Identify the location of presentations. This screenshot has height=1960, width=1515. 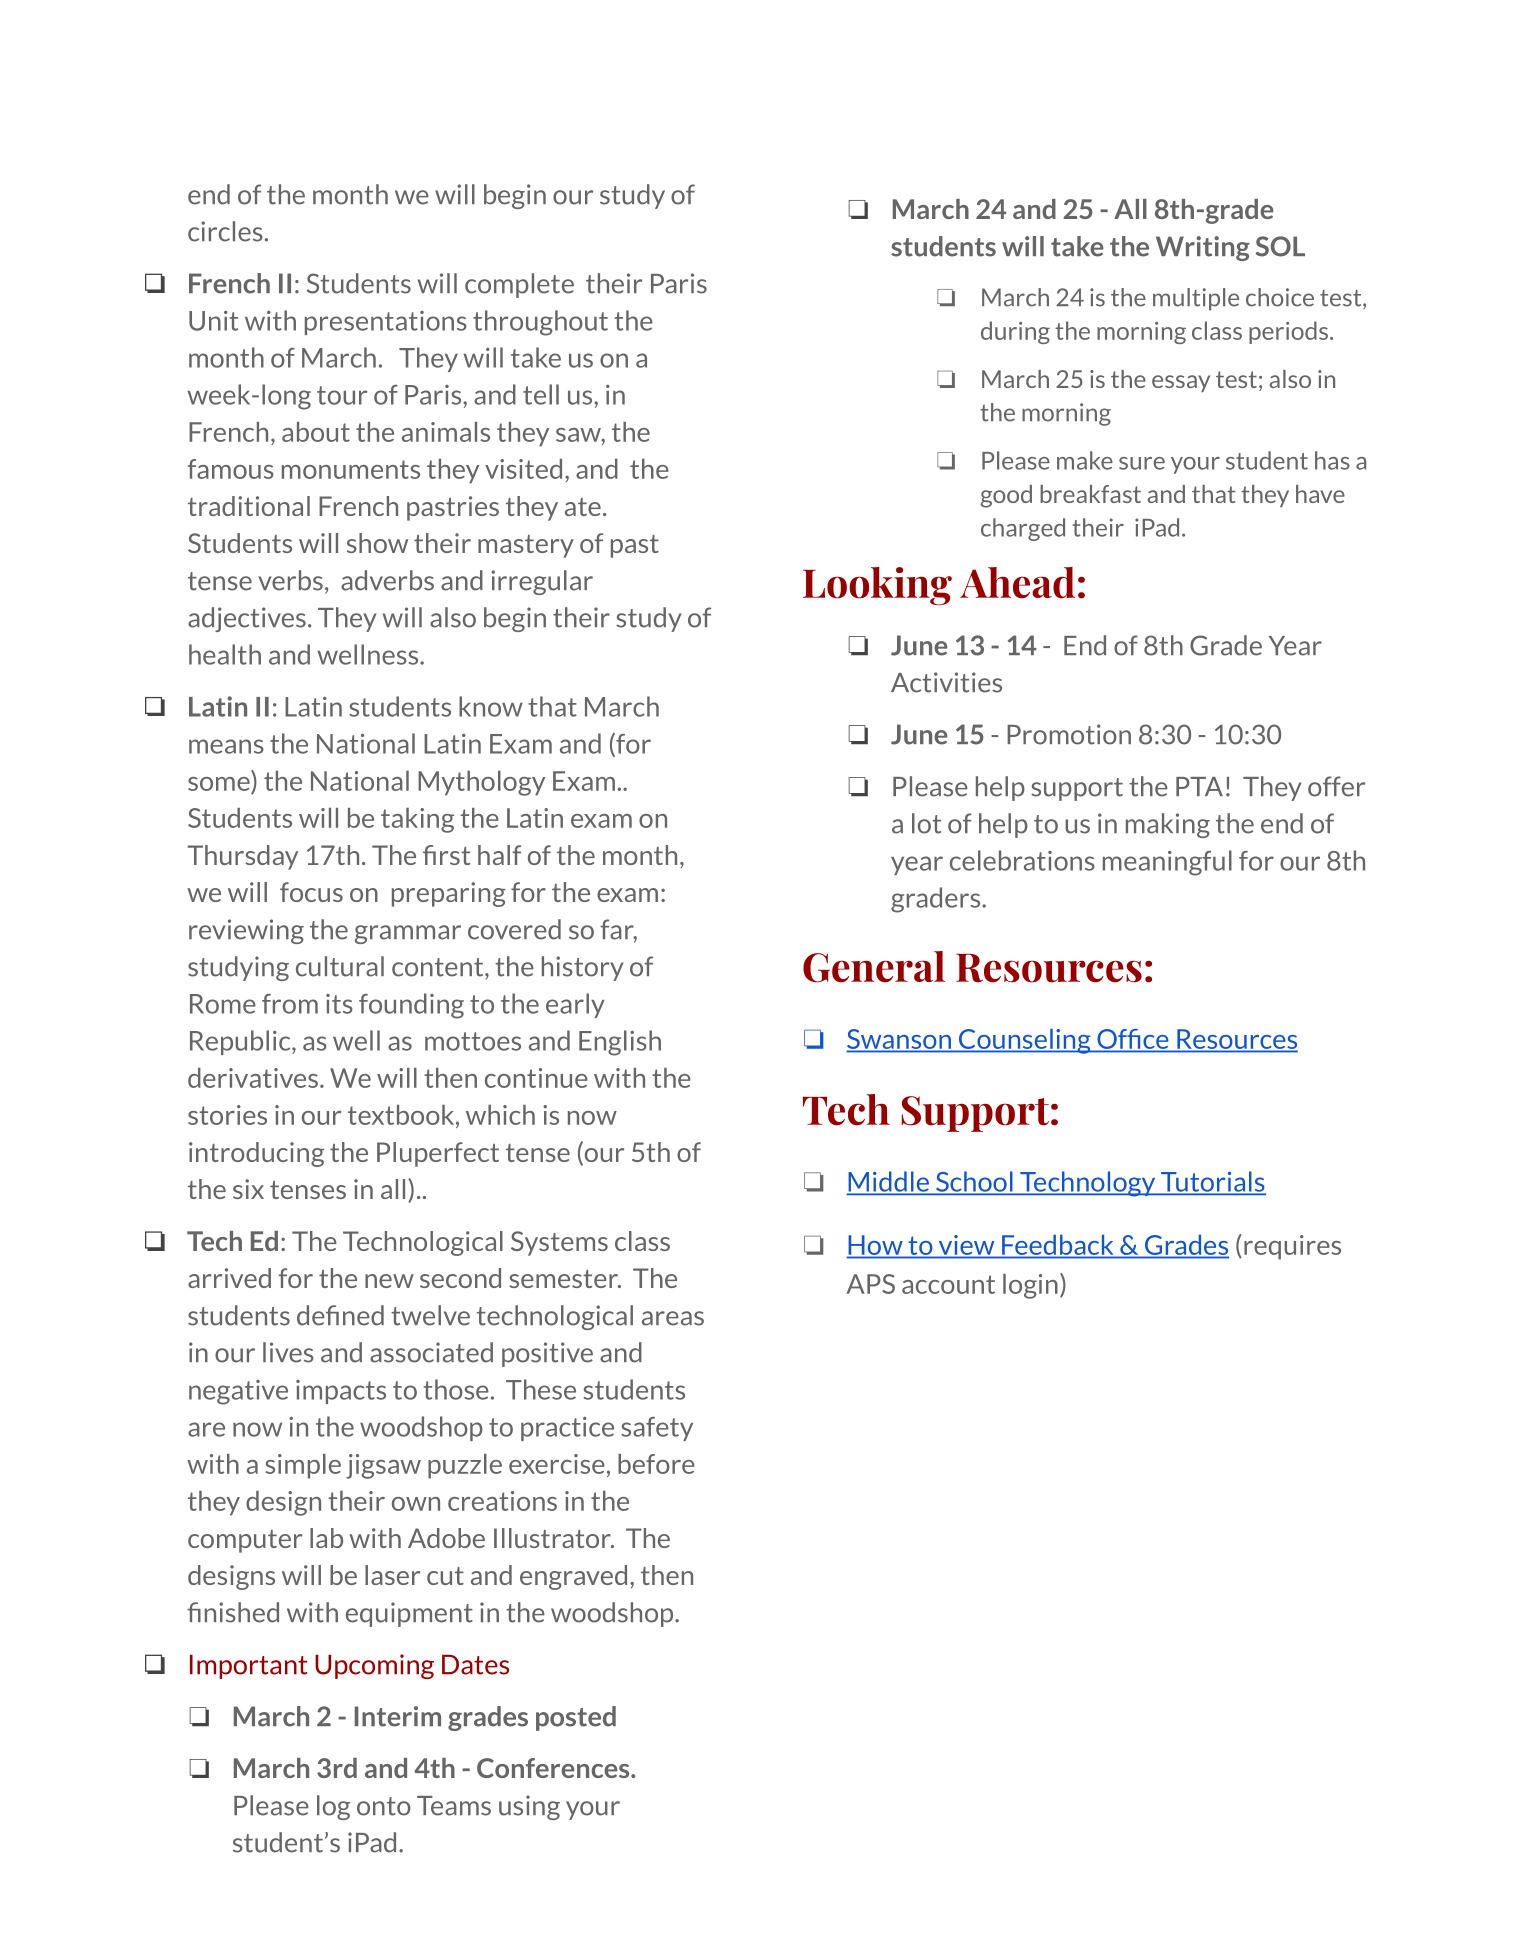
(386, 323).
